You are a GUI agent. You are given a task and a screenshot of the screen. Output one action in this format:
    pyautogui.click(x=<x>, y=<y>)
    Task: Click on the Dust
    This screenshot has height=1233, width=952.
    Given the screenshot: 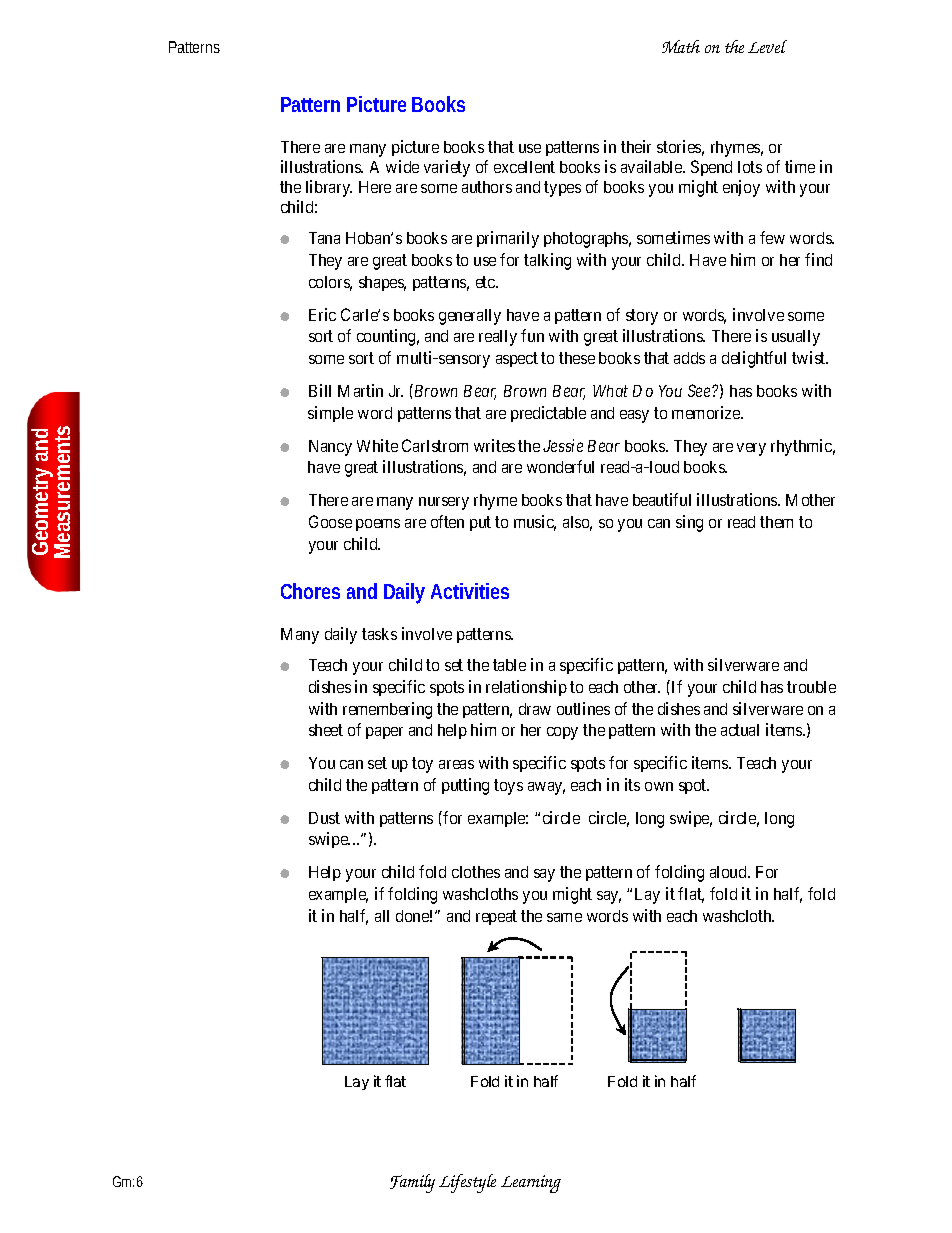 What is the action you would take?
    pyautogui.click(x=324, y=818)
